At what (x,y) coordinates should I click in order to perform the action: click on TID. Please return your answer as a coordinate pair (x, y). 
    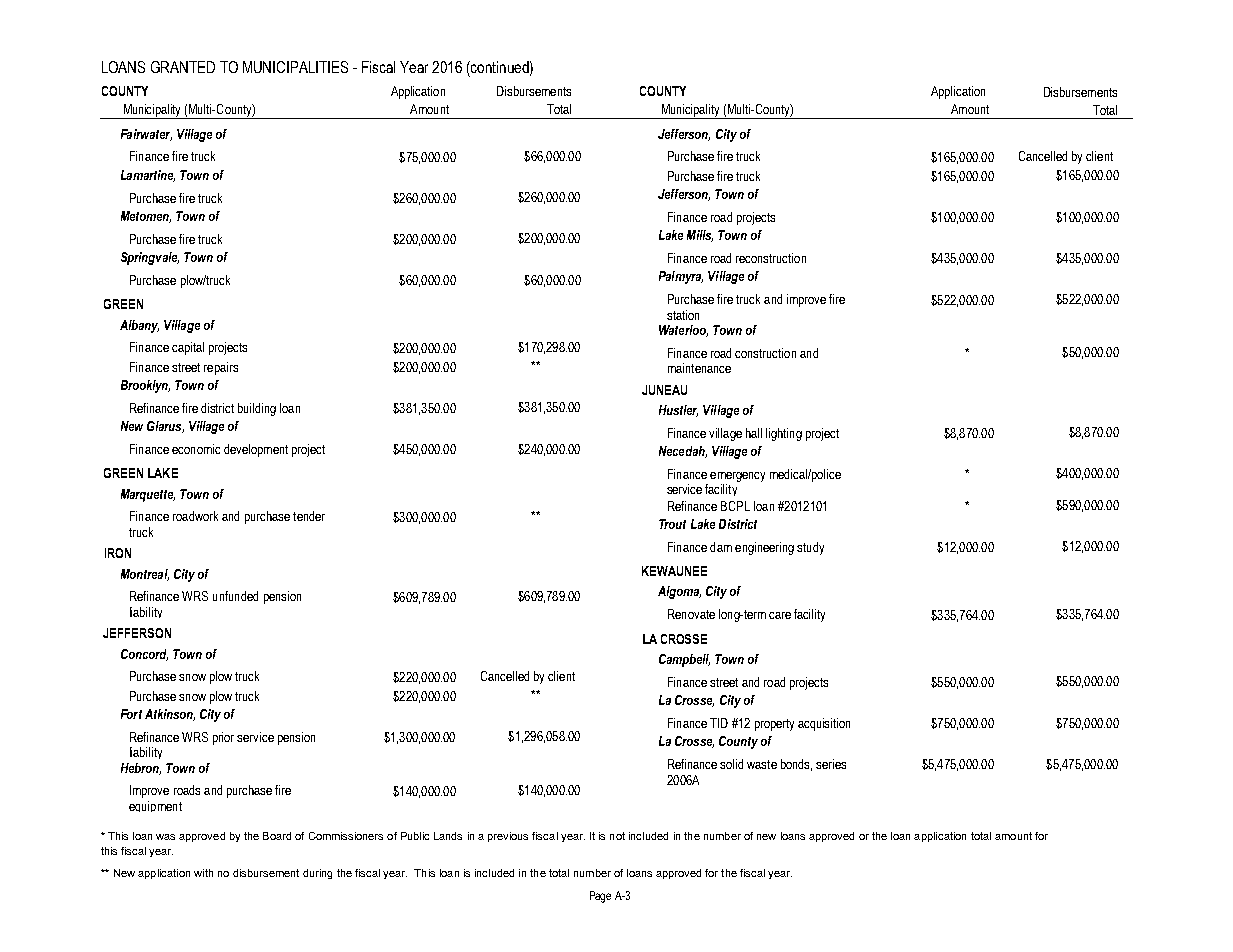
    Looking at the image, I should click on (719, 723).
